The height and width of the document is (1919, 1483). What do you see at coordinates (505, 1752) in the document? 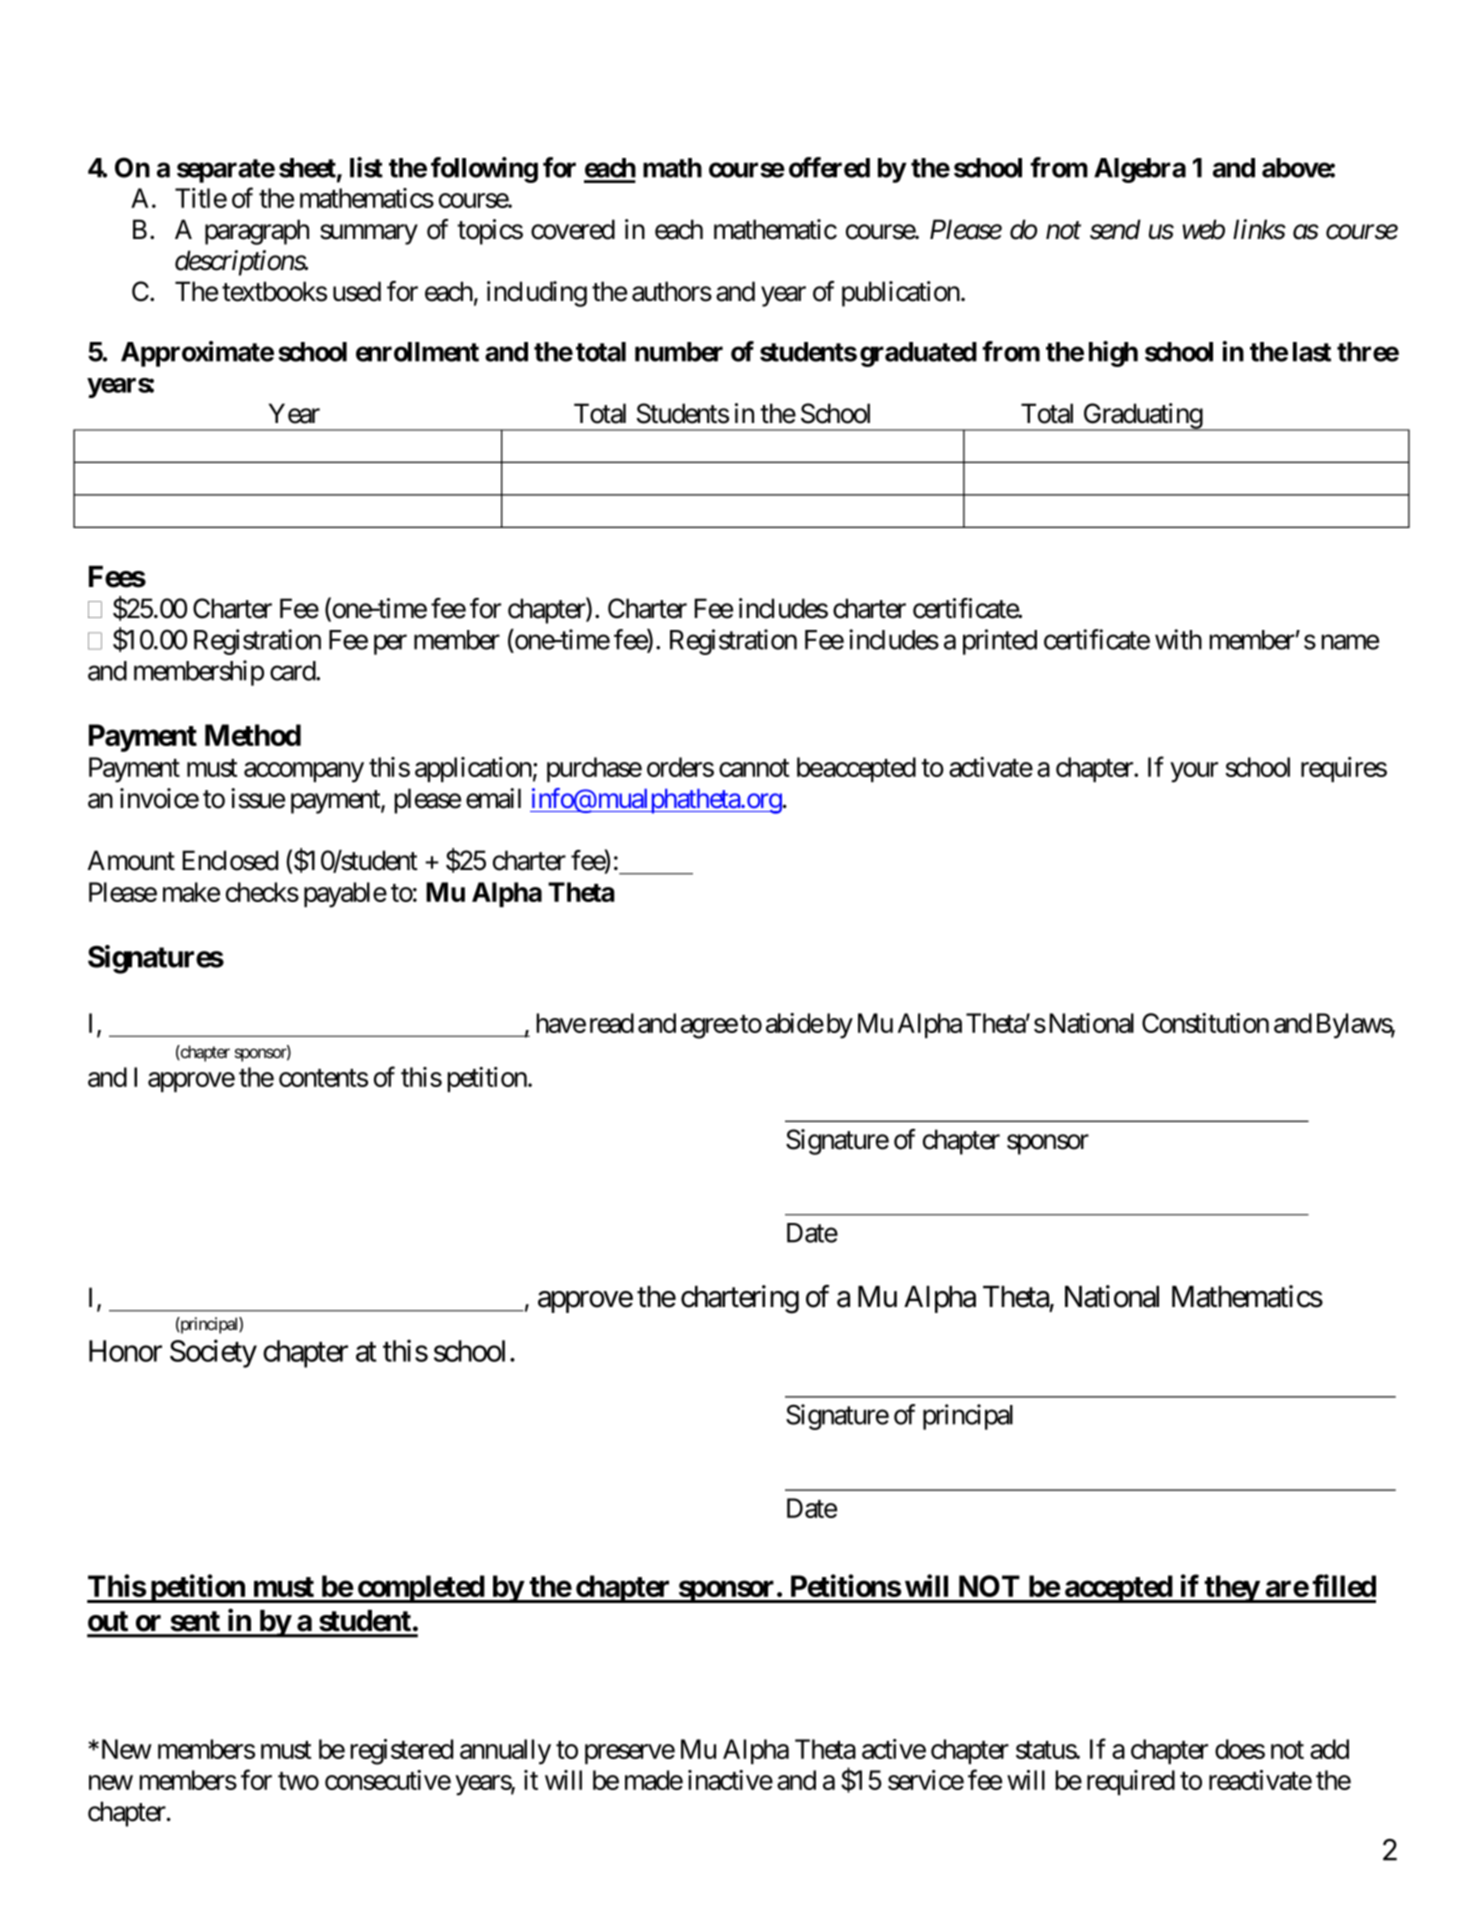
I see `annually` at bounding box center [505, 1752].
